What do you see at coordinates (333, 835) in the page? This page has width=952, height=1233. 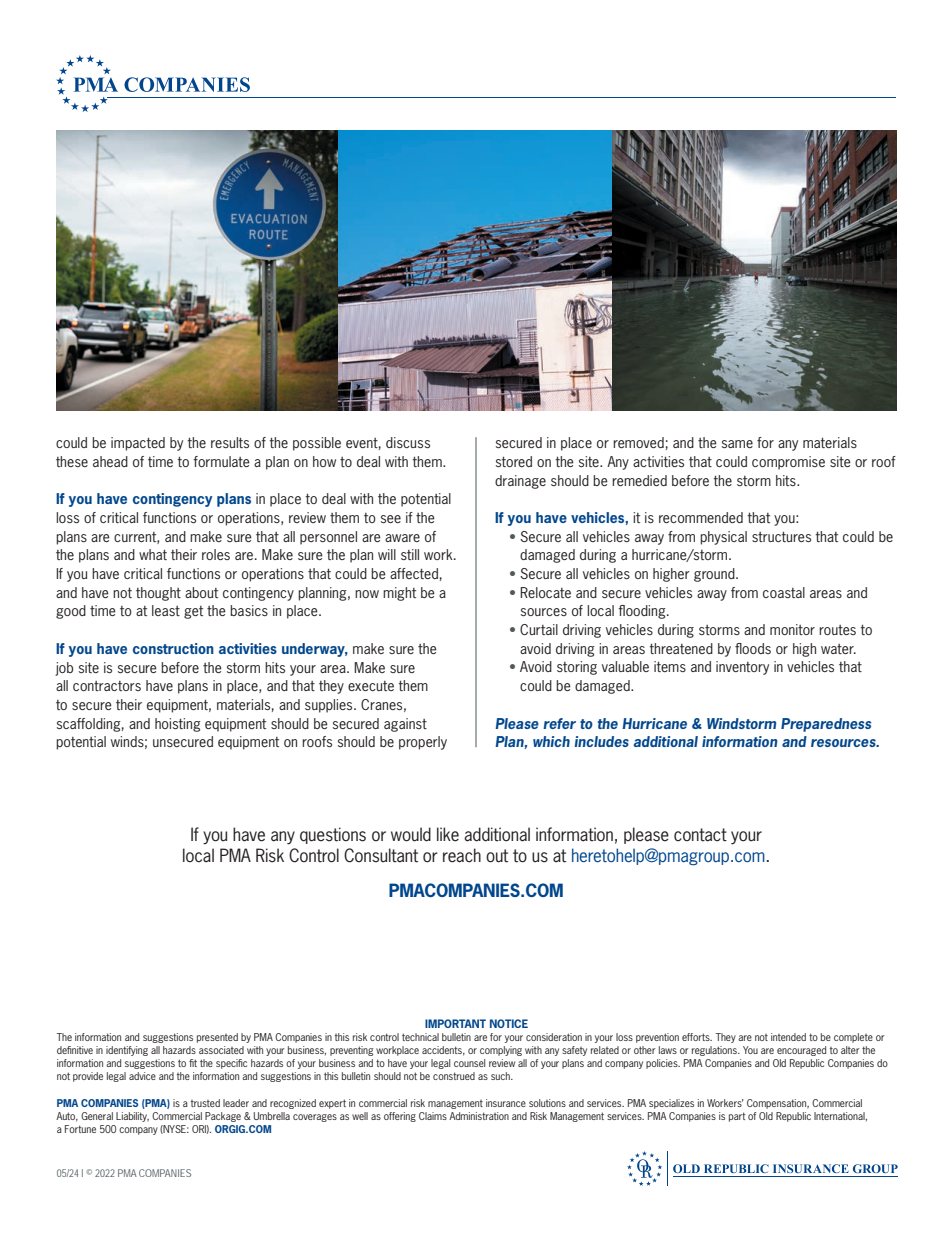 I see `questions` at bounding box center [333, 835].
